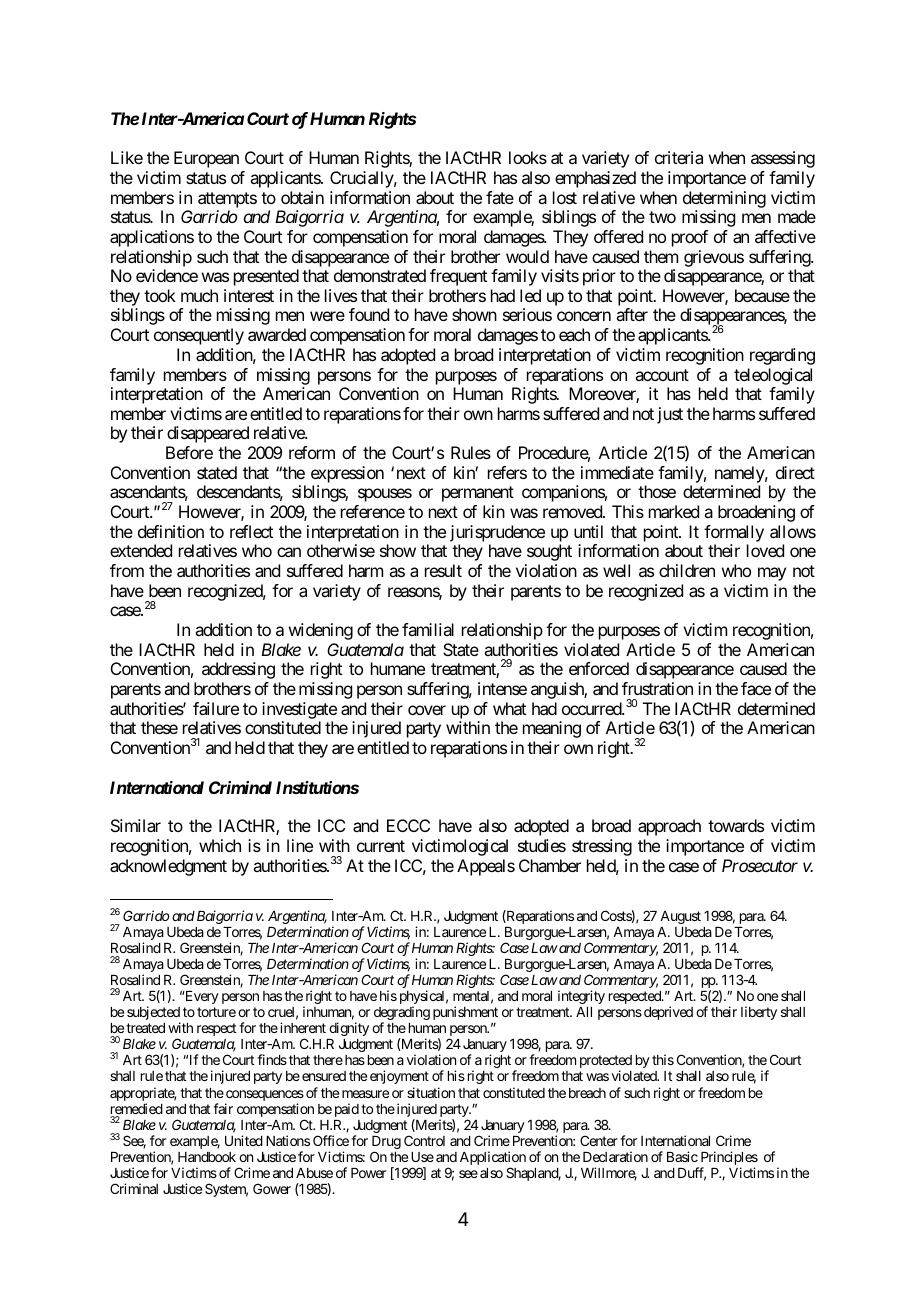  What do you see at coordinates (207, 1157) in the screenshot?
I see `Handbook` at bounding box center [207, 1157].
